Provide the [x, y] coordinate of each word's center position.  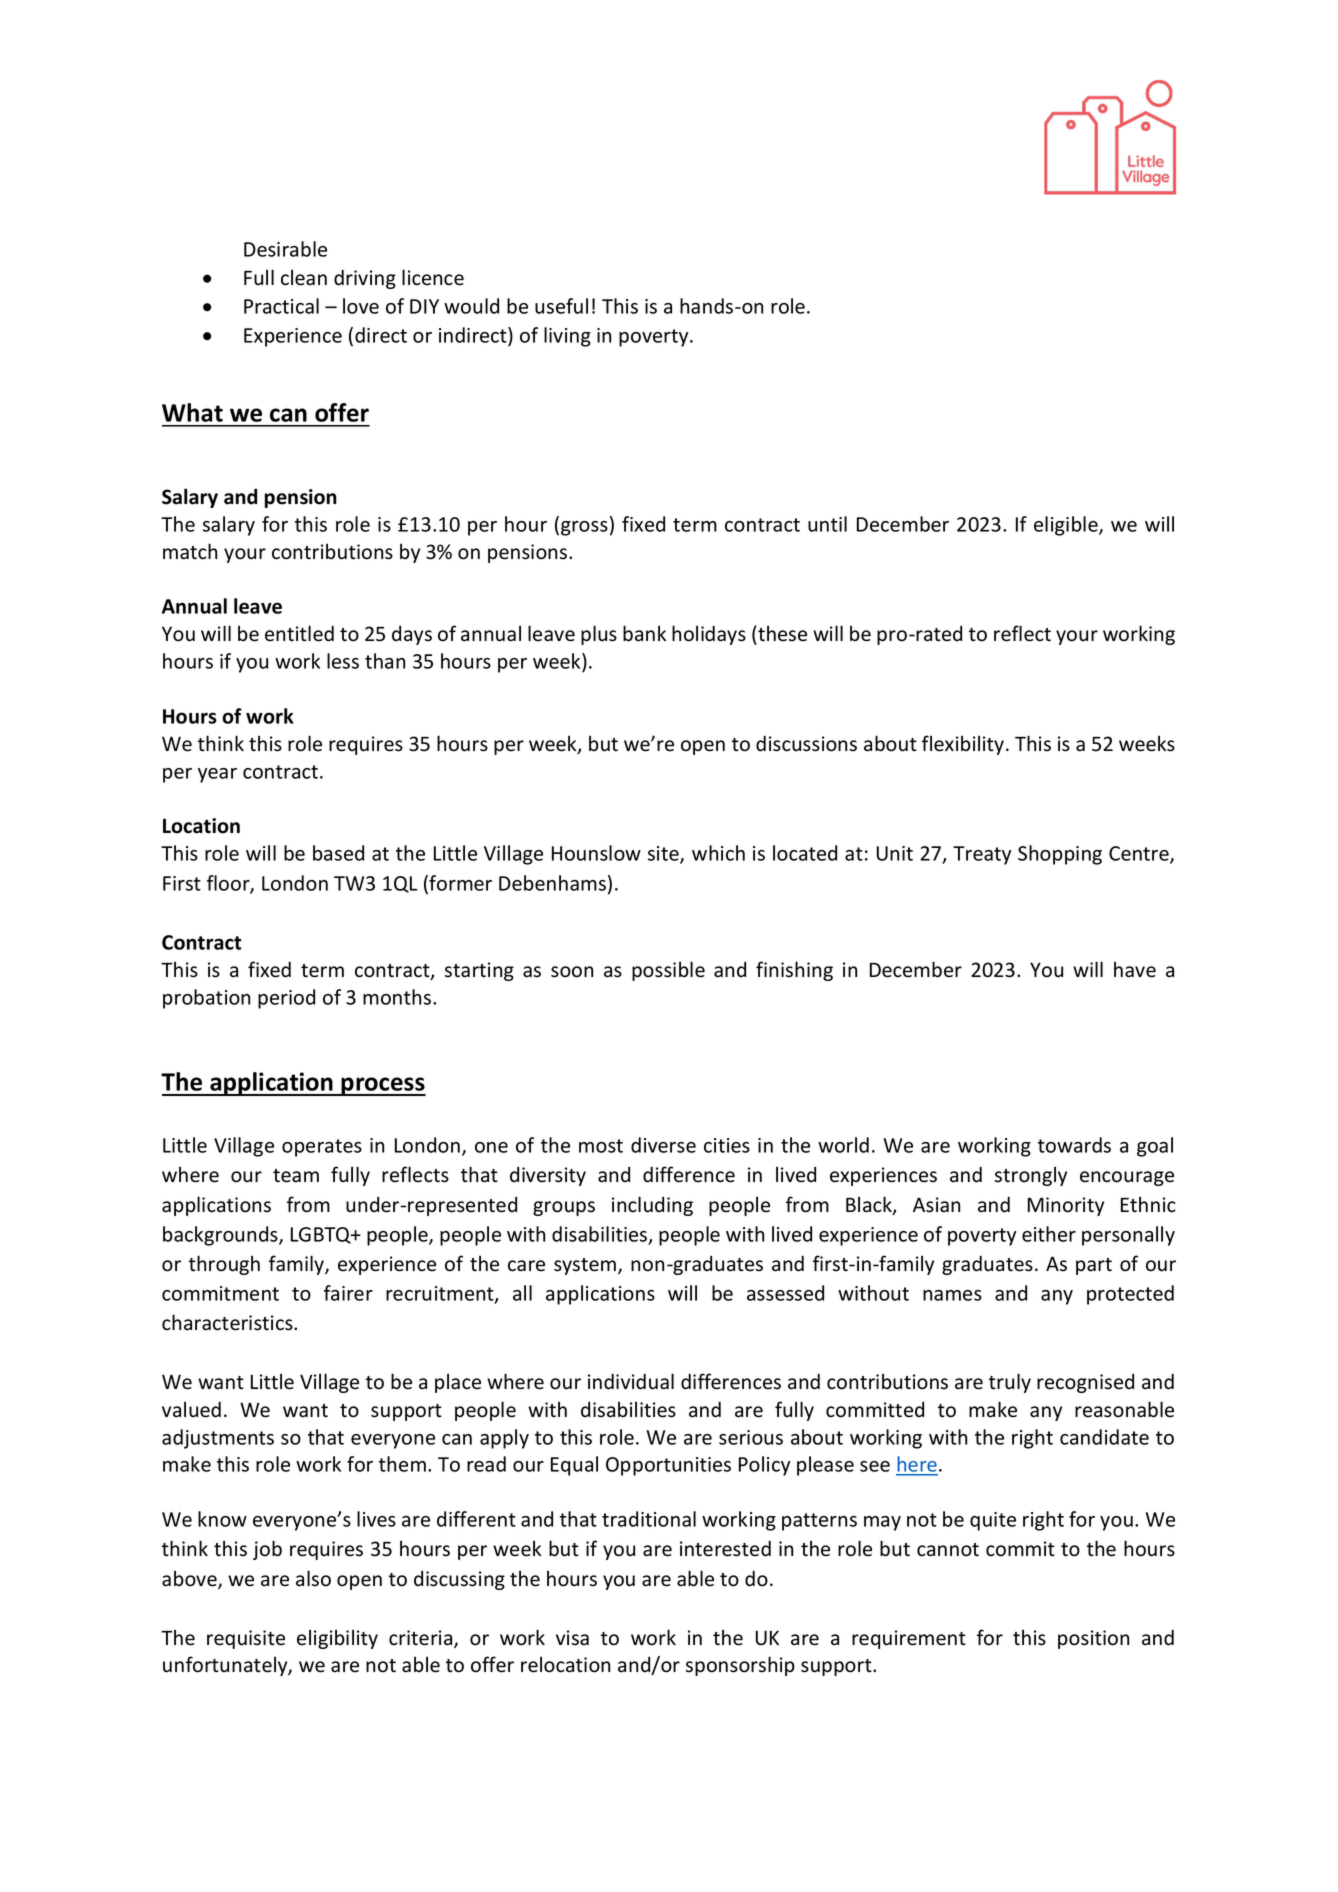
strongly [1031, 1176]
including [652, 1206]
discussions [806, 743]
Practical [281, 306]
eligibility [337, 1639]
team [296, 1176]
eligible [1067, 526]
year [217, 775]
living [567, 337]
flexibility [964, 745]
